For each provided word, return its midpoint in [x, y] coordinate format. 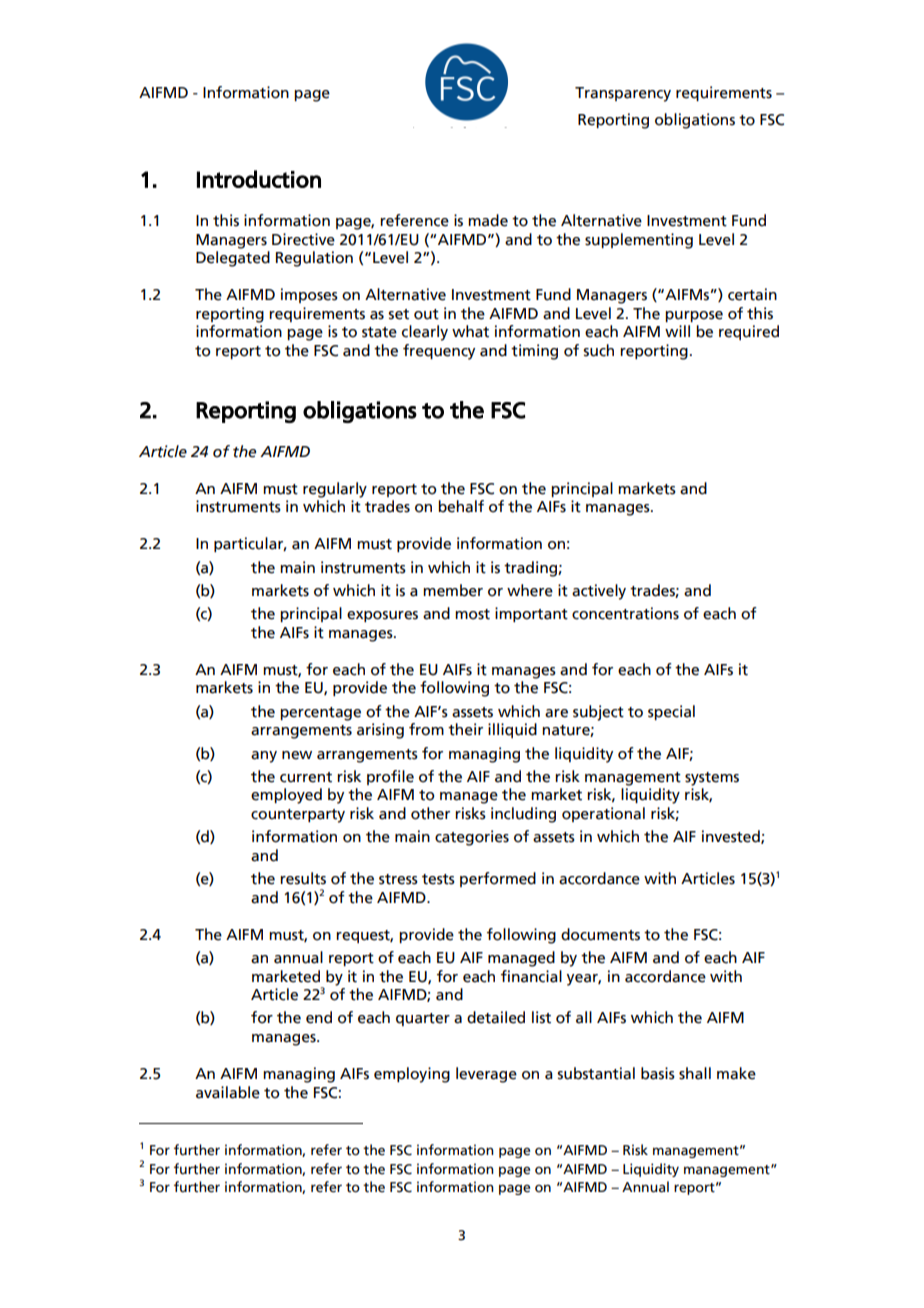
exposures [382, 616]
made [488, 220]
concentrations [625, 613]
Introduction [259, 179]
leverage [486, 1075]
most [472, 614]
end [319, 1017]
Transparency [623, 94]
